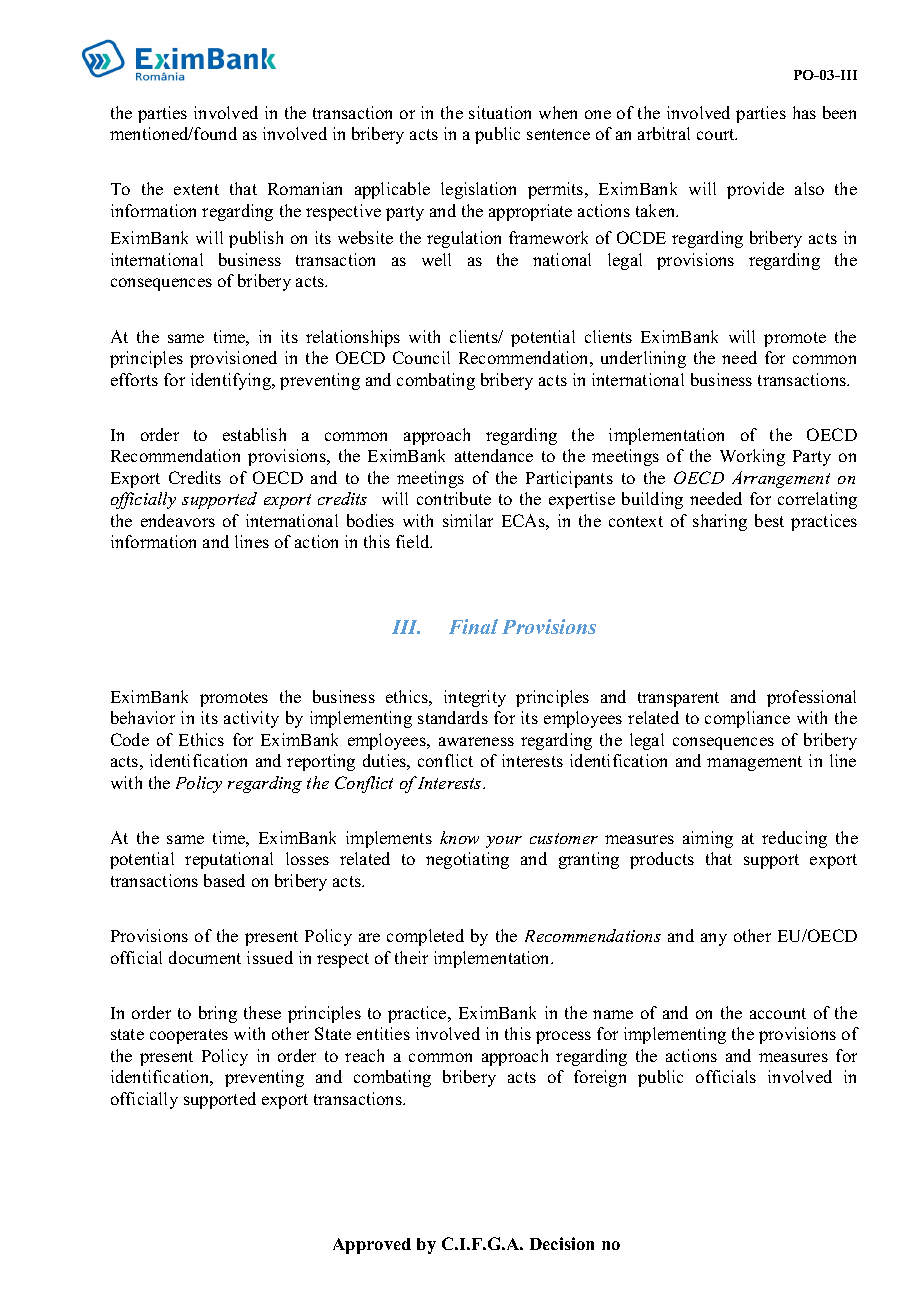 The width and height of the screenshot is (924, 1308). What do you see at coordinates (232, 381) in the screenshot?
I see `identifying` at bounding box center [232, 381].
